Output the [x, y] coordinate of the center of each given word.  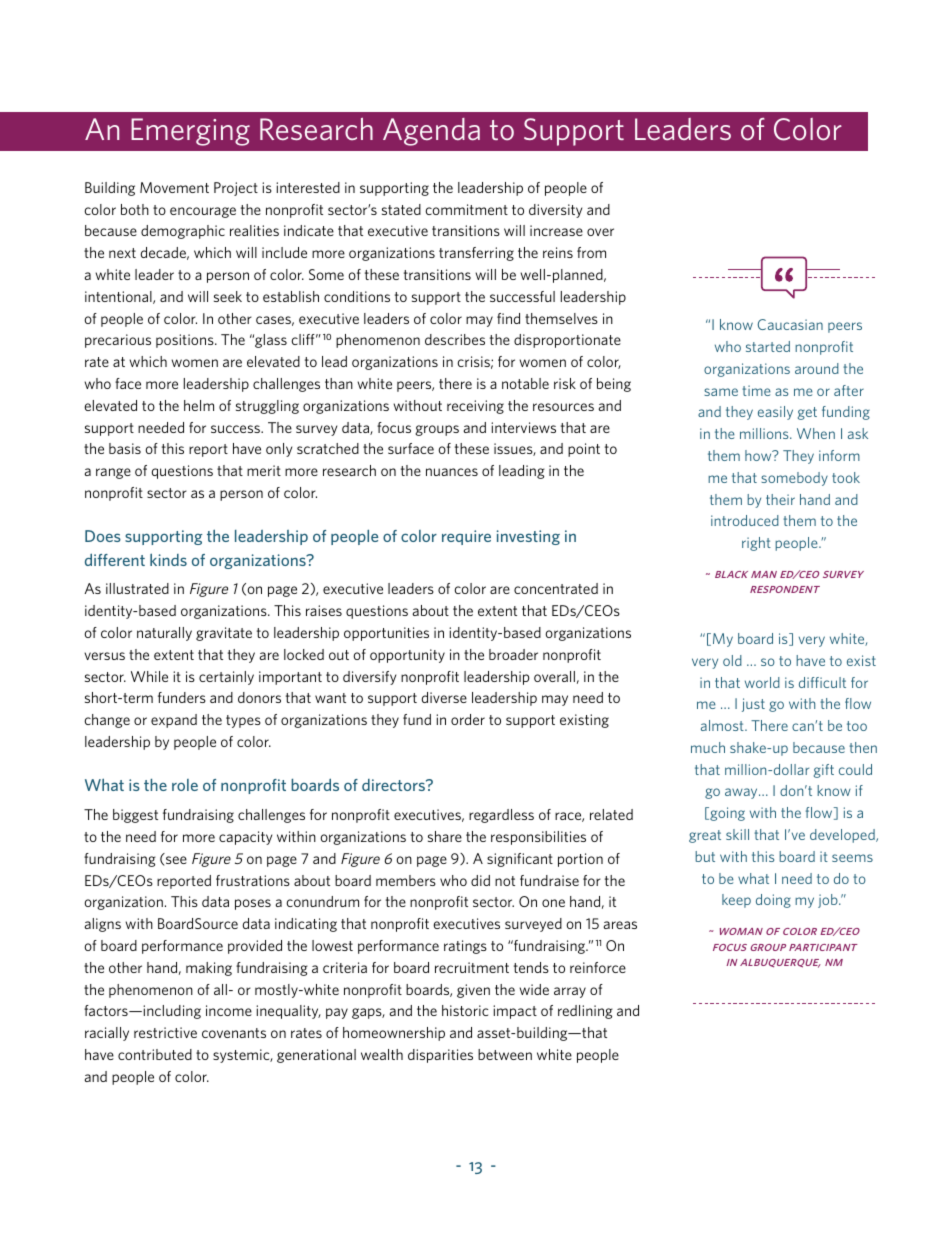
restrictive [165, 1032]
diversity [555, 211]
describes [455, 339]
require [466, 537]
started [768, 346]
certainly [226, 678]
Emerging [190, 132]
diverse [444, 697]
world [762, 682]
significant [520, 860]
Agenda [431, 132]
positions [186, 341]
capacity [245, 838]
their [780, 499]
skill [737, 834]
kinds [168, 559]
